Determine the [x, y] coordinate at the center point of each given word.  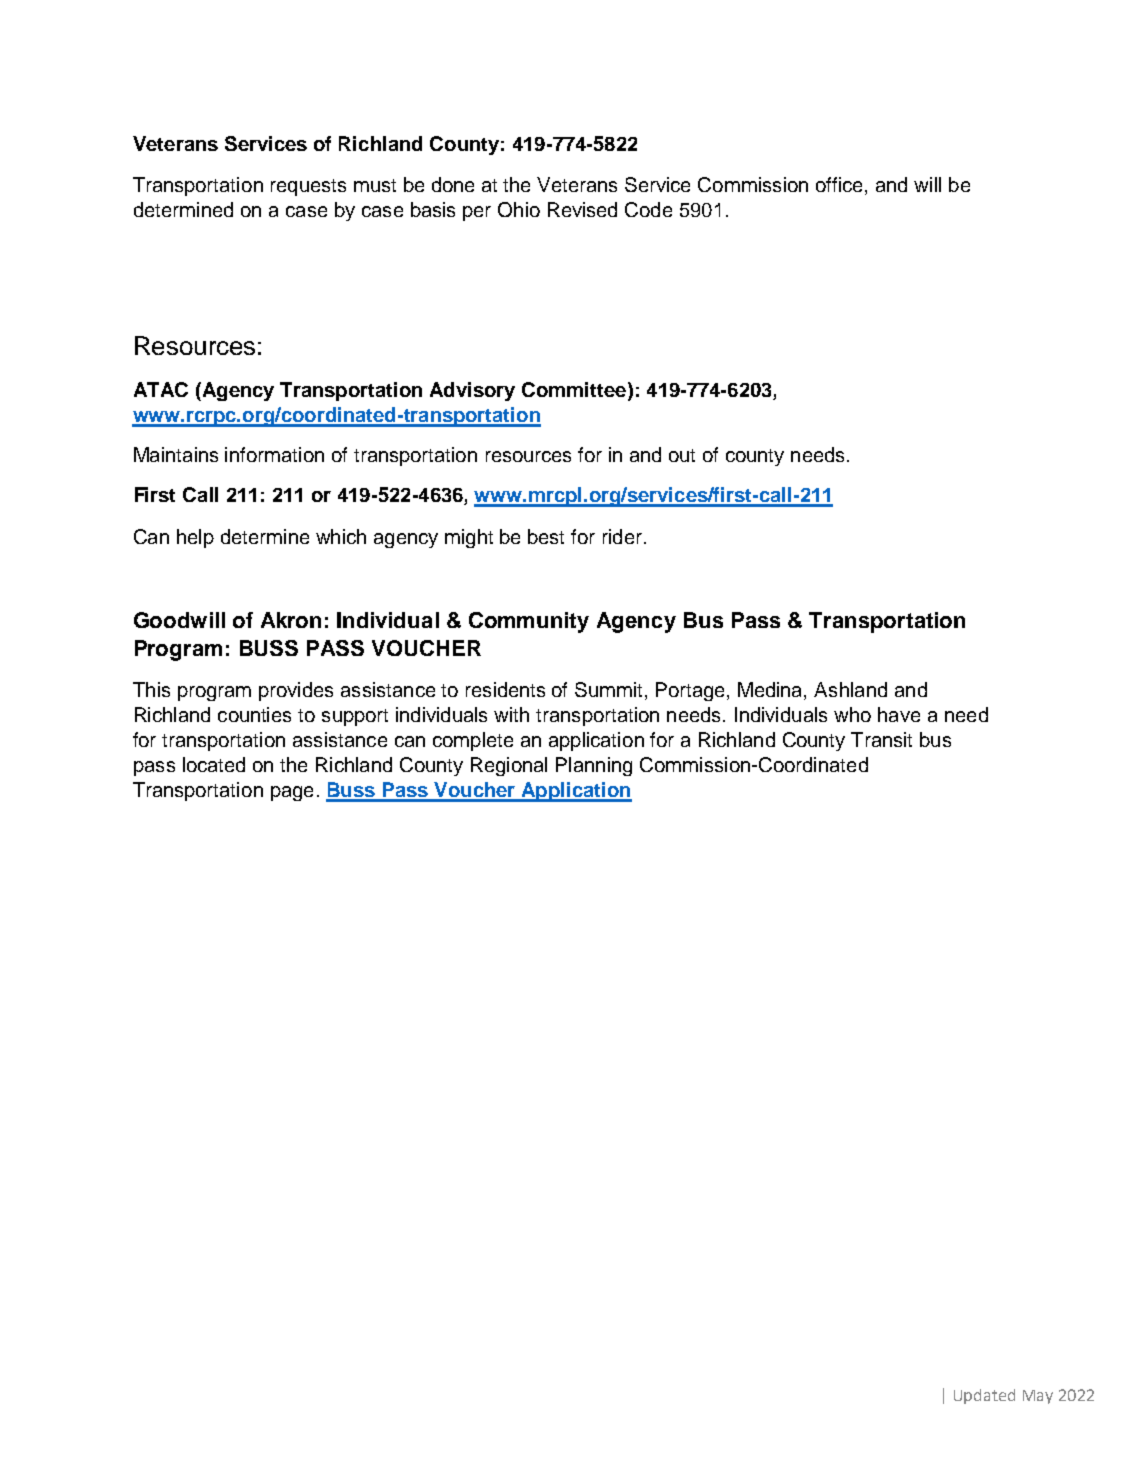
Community [529, 622]
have [899, 714]
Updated [984, 1396]
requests [308, 187]
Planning [594, 766]
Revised [582, 209]
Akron [291, 620]
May [1038, 1397]
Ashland [850, 689]
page [292, 793]
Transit [881, 739]
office [839, 184]
